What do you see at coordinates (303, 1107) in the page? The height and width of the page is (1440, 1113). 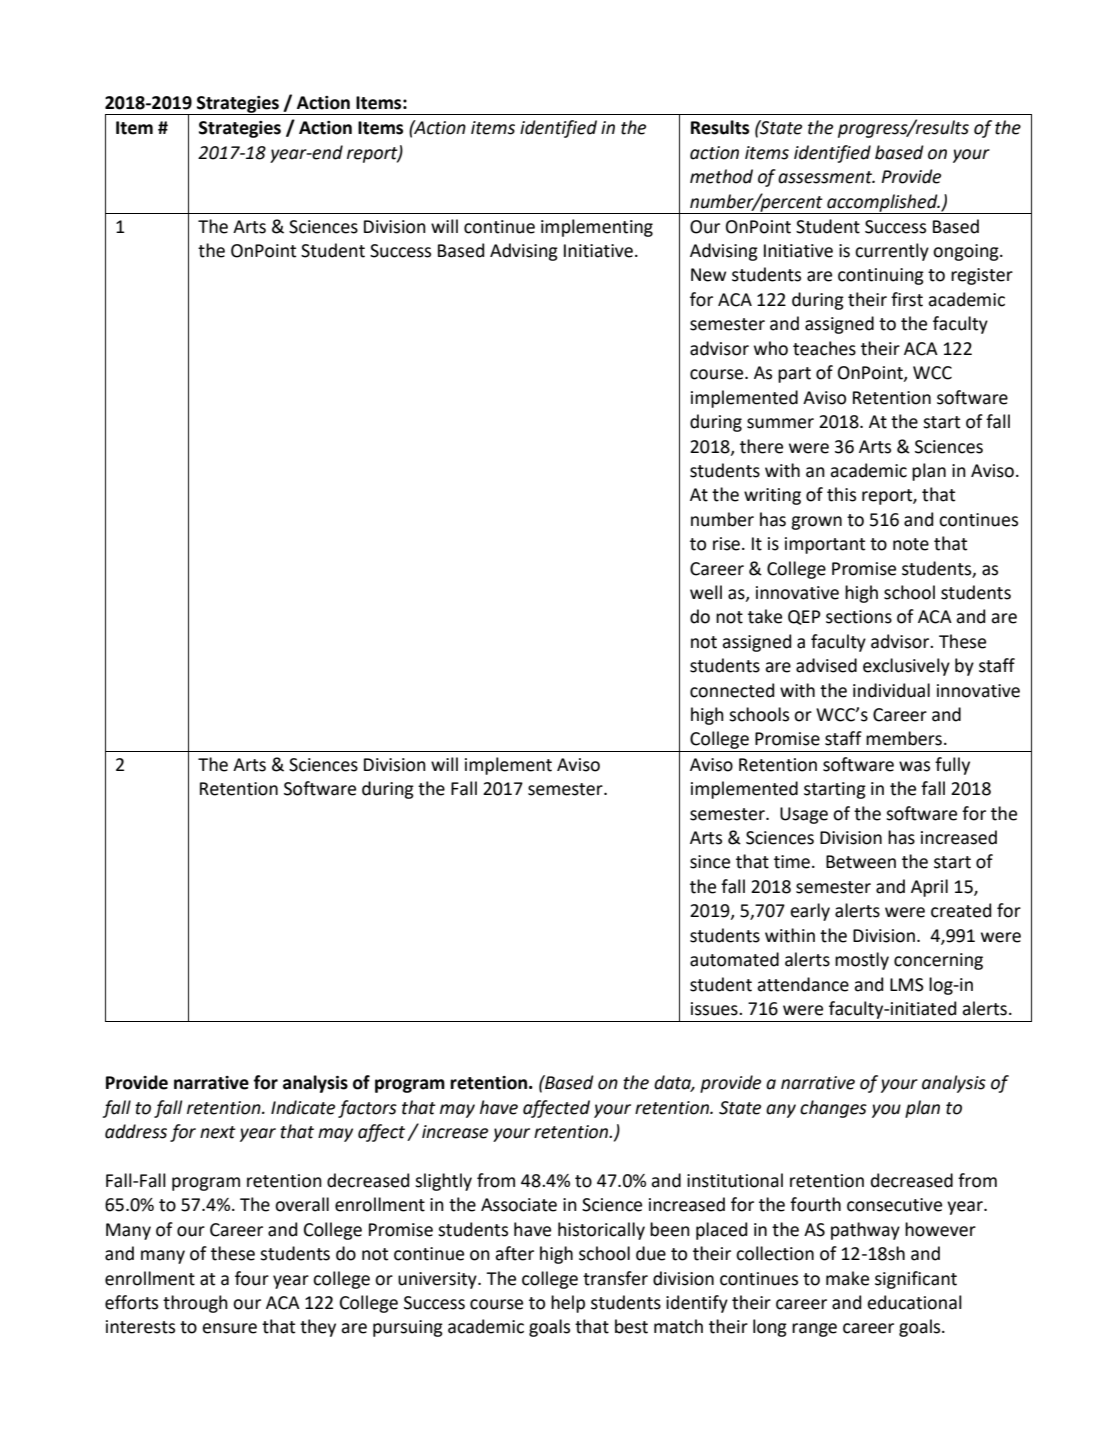 I see `Indicate` at bounding box center [303, 1107].
